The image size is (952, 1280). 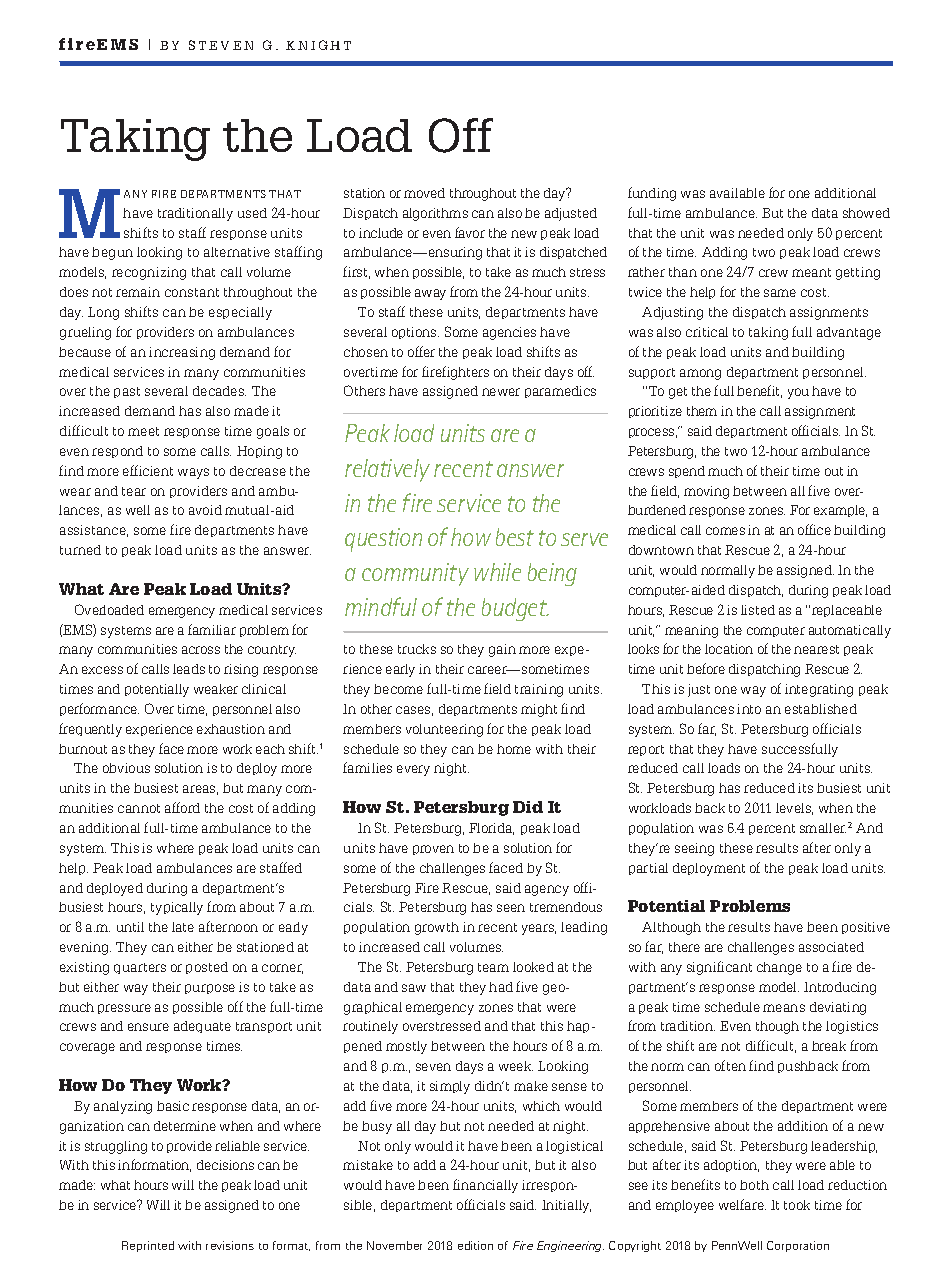 What do you see at coordinates (231, 729) in the screenshot?
I see `exhaustion` at bounding box center [231, 729].
